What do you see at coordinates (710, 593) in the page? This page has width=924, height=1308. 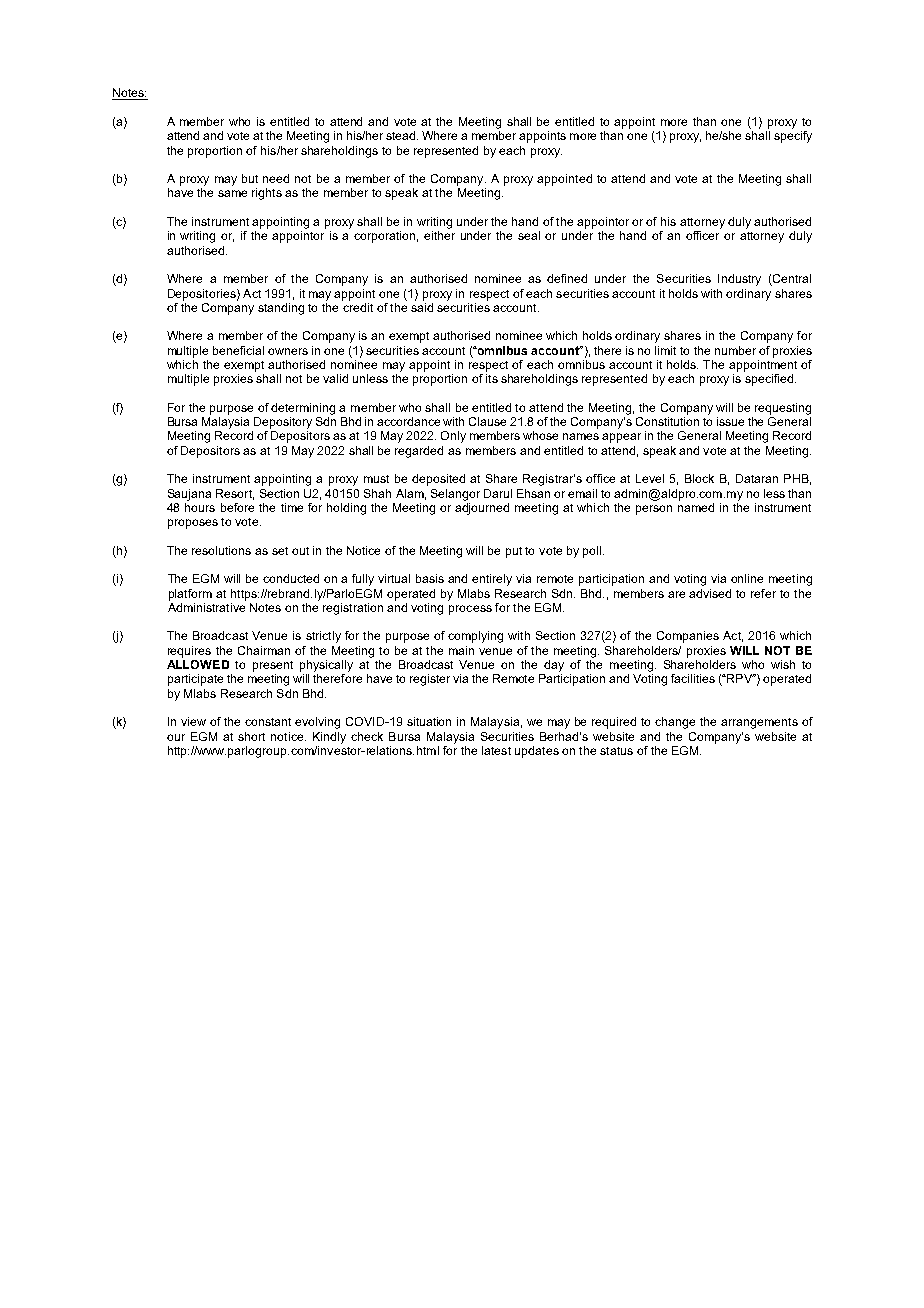 I see `advised` at bounding box center [710, 593].
